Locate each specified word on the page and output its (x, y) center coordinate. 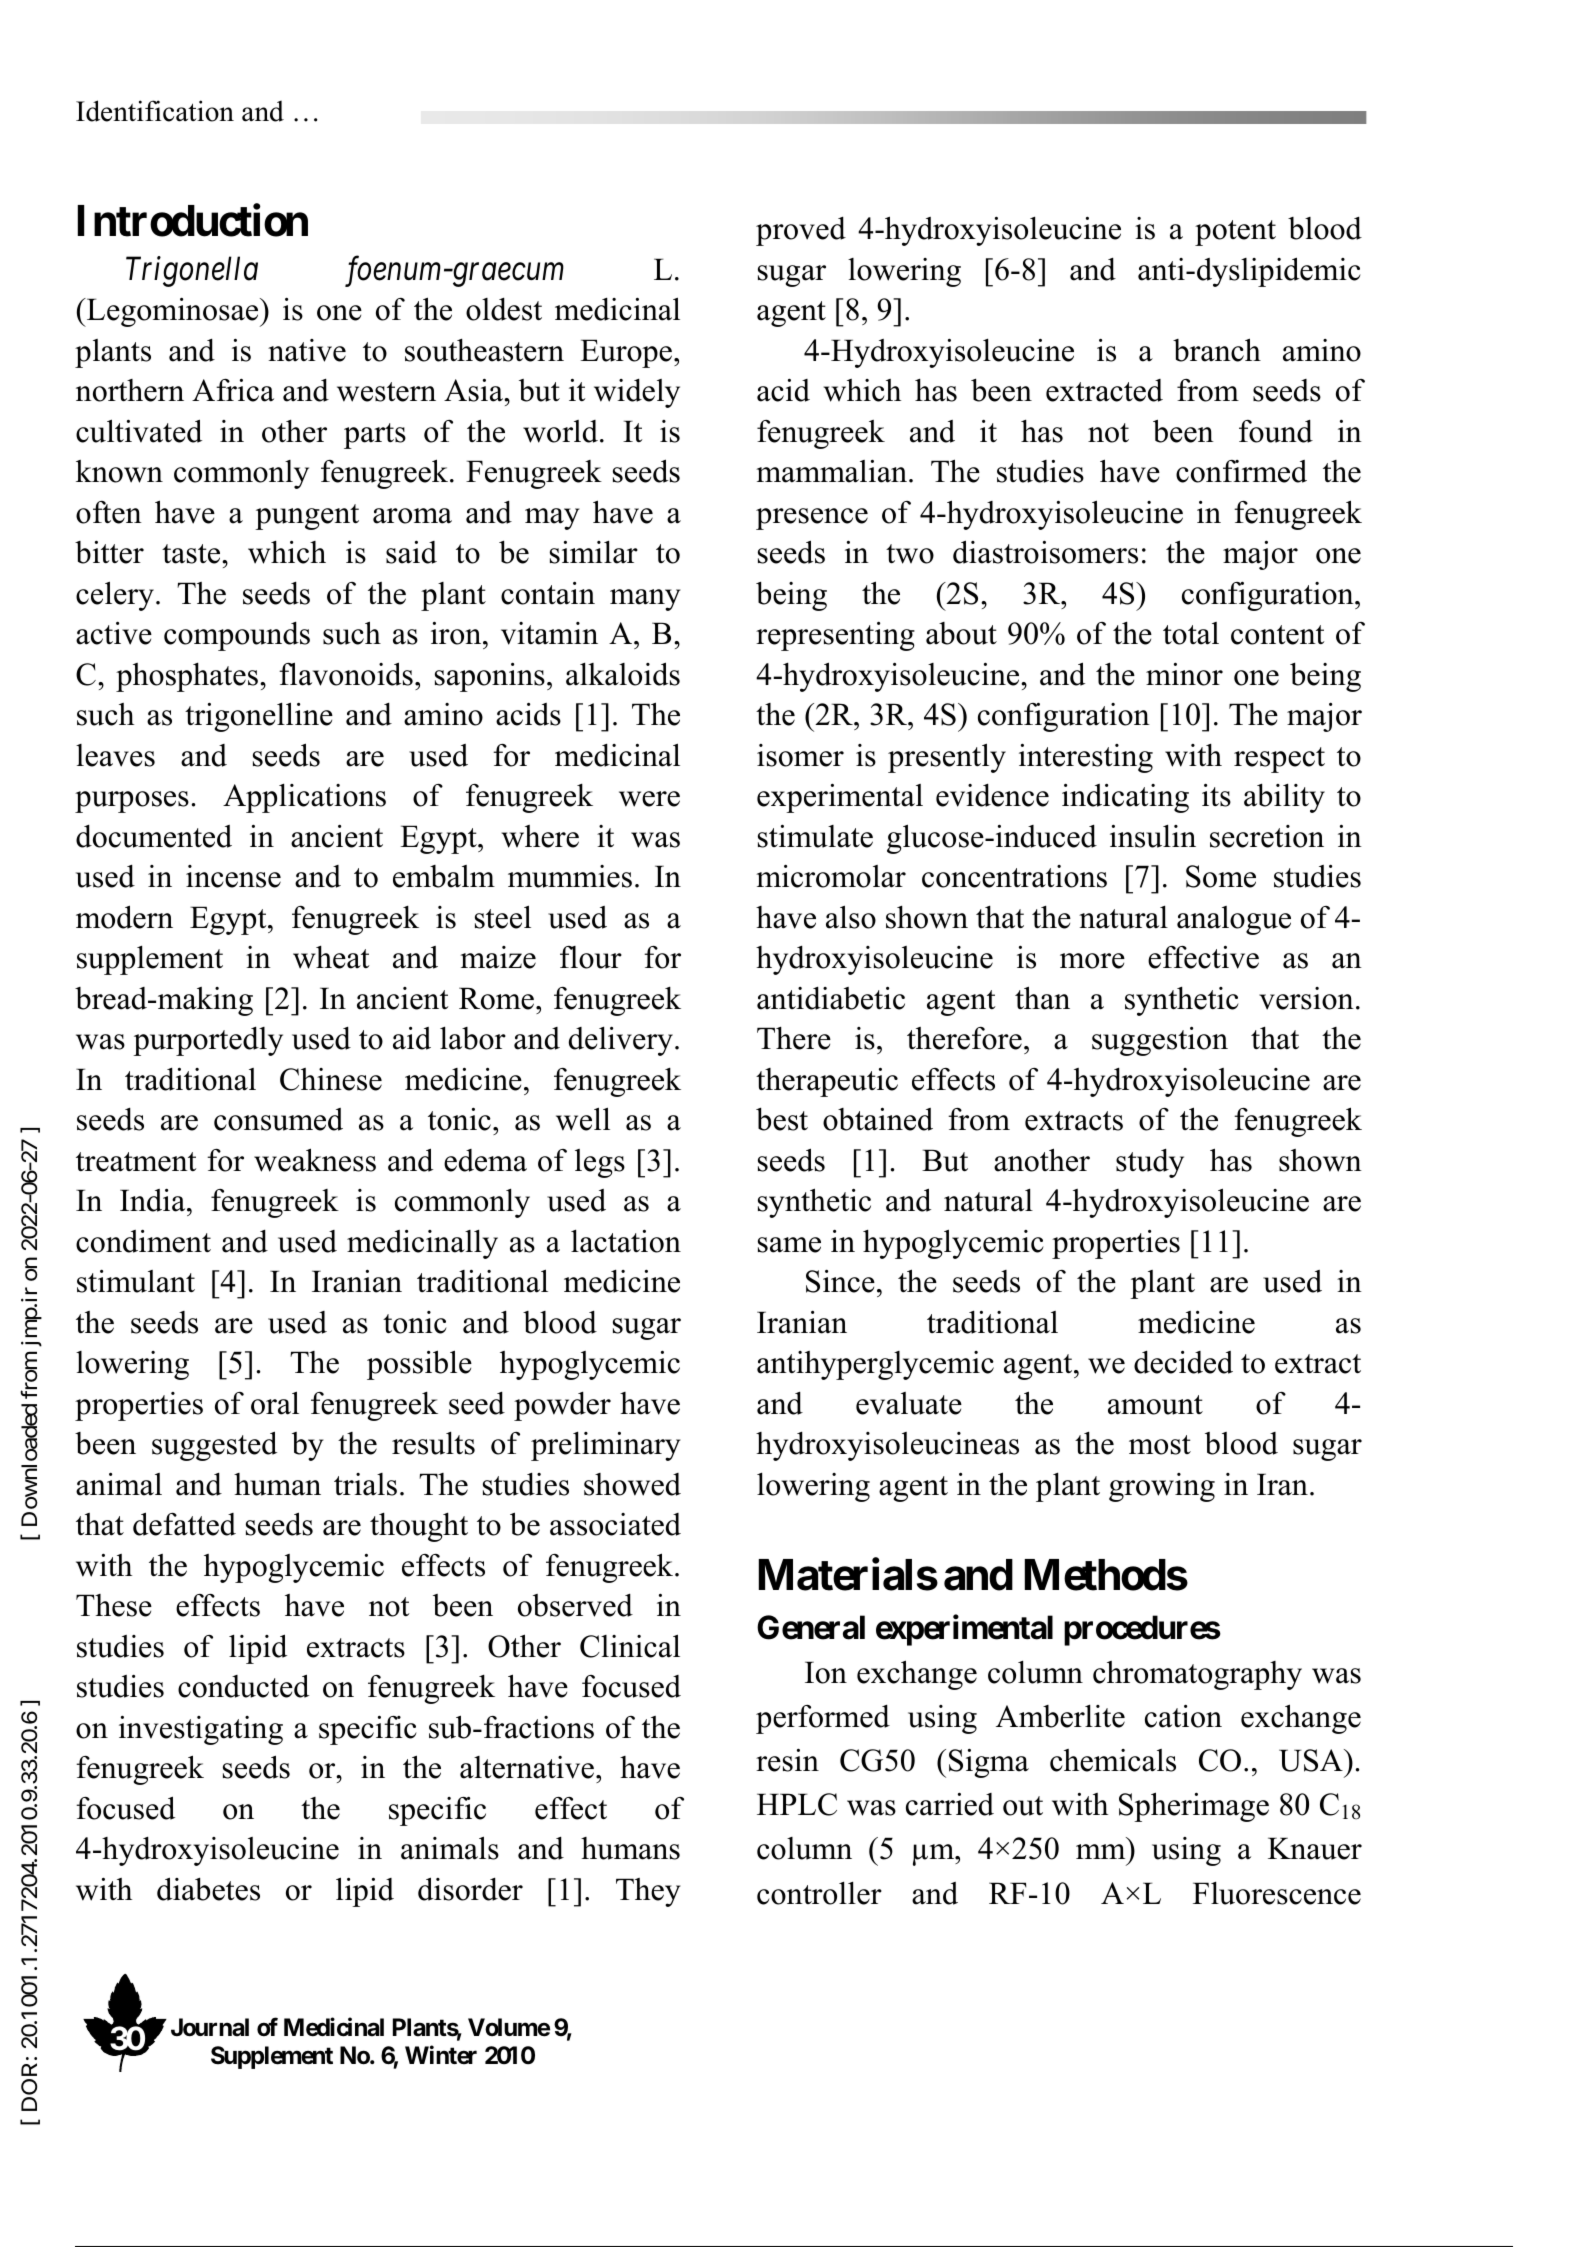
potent (1235, 233)
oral (275, 1403)
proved (801, 231)
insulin (1153, 836)
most (1160, 1445)
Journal (210, 2027)
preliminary (605, 1446)
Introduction (193, 220)
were (649, 799)
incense (233, 876)
